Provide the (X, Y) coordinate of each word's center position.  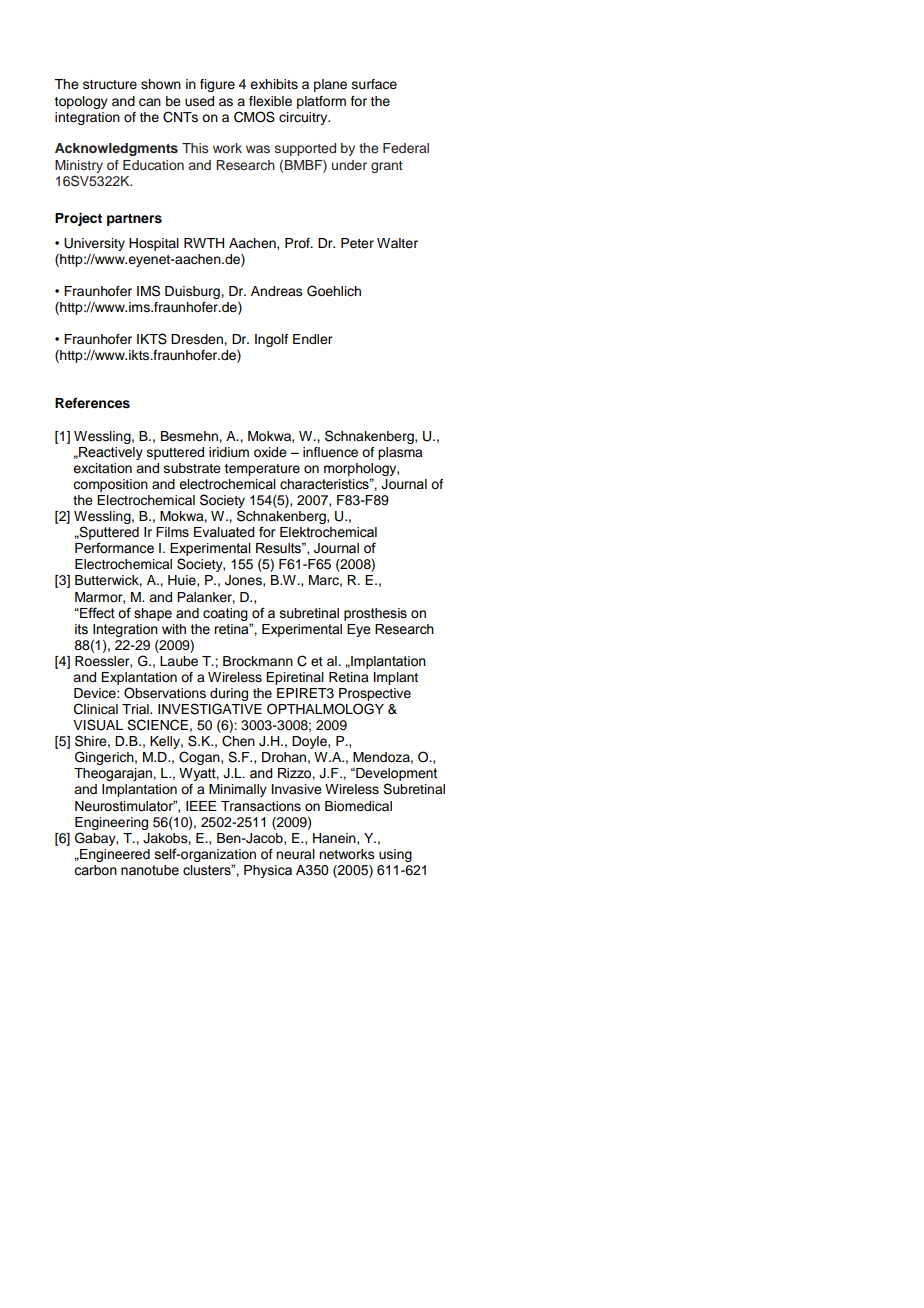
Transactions (261, 806)
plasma (400, 453)
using (395, 855)
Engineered (114, 855)
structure (110, 85)
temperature (262, 470)
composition (110, 485)
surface (374, 84)
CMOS (254, 117)
